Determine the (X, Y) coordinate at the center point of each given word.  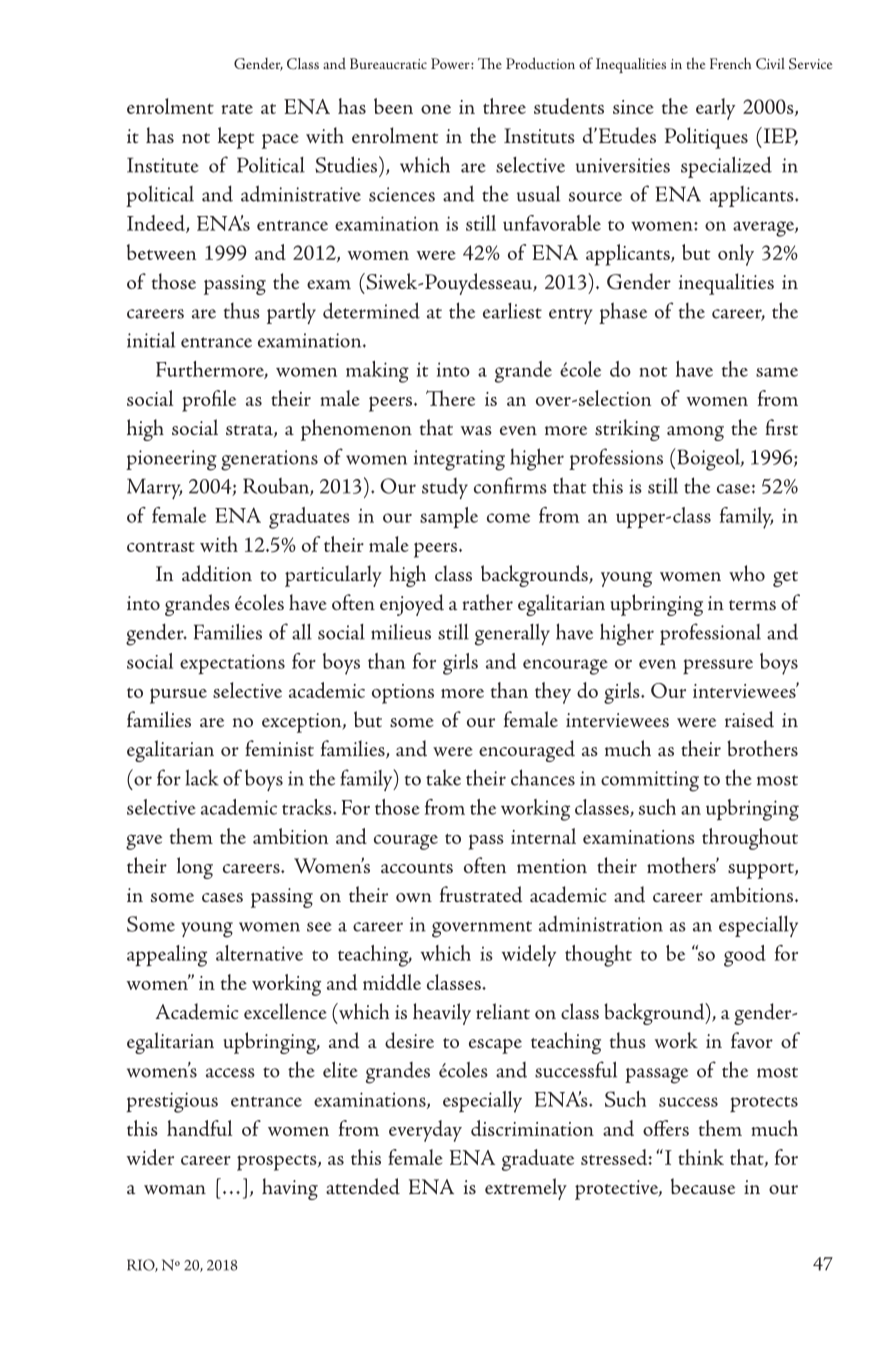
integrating (459, 460)
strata (250, 431)
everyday (425, 1131)
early (715, 109)
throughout (750, 839)
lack (202, 777)
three (504, 106)
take (443, 777)
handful (200, 1128)
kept (236, 138)
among (695, 433)
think (701, 1157)
